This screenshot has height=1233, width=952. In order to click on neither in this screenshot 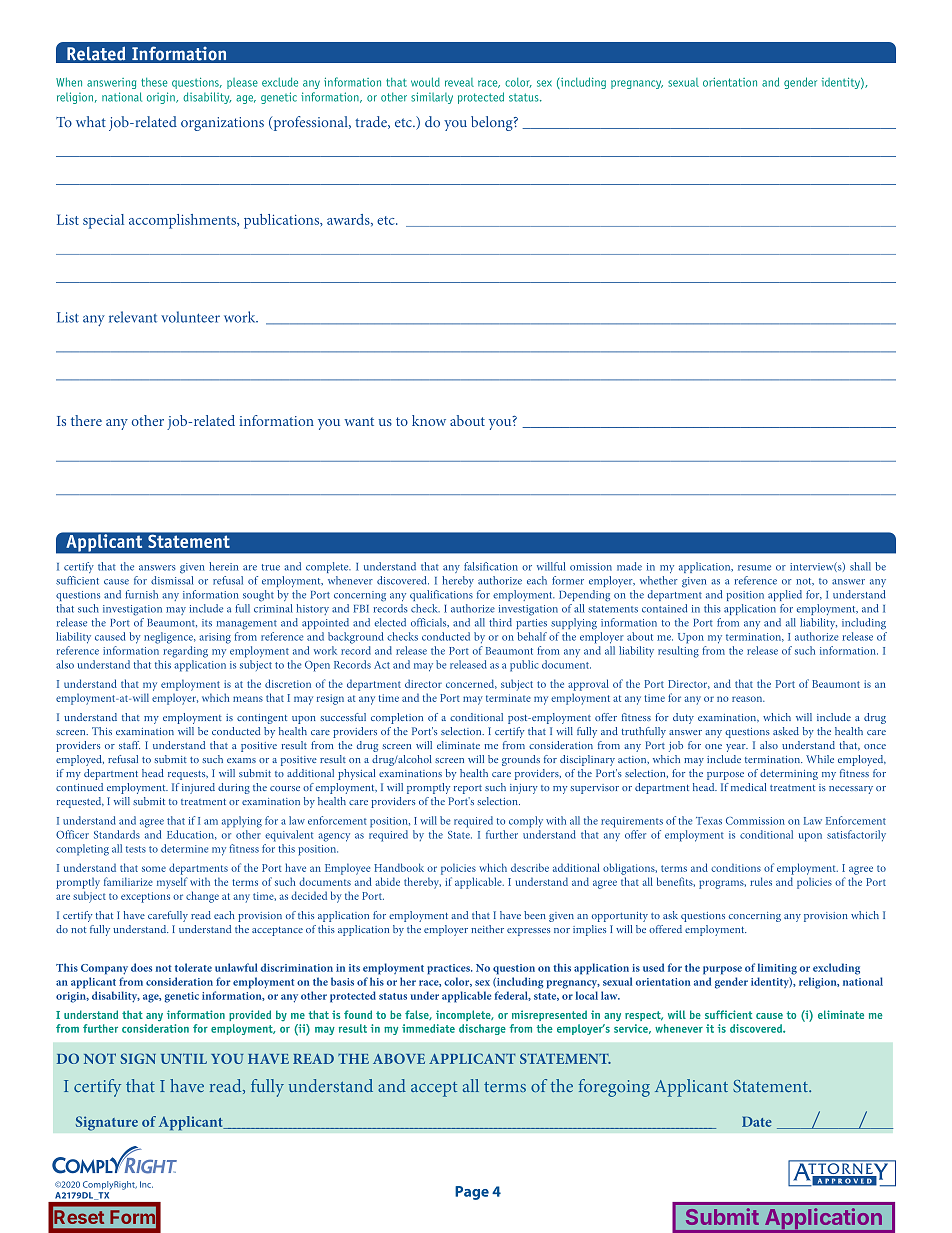, I will do `click(487, 929)`.
